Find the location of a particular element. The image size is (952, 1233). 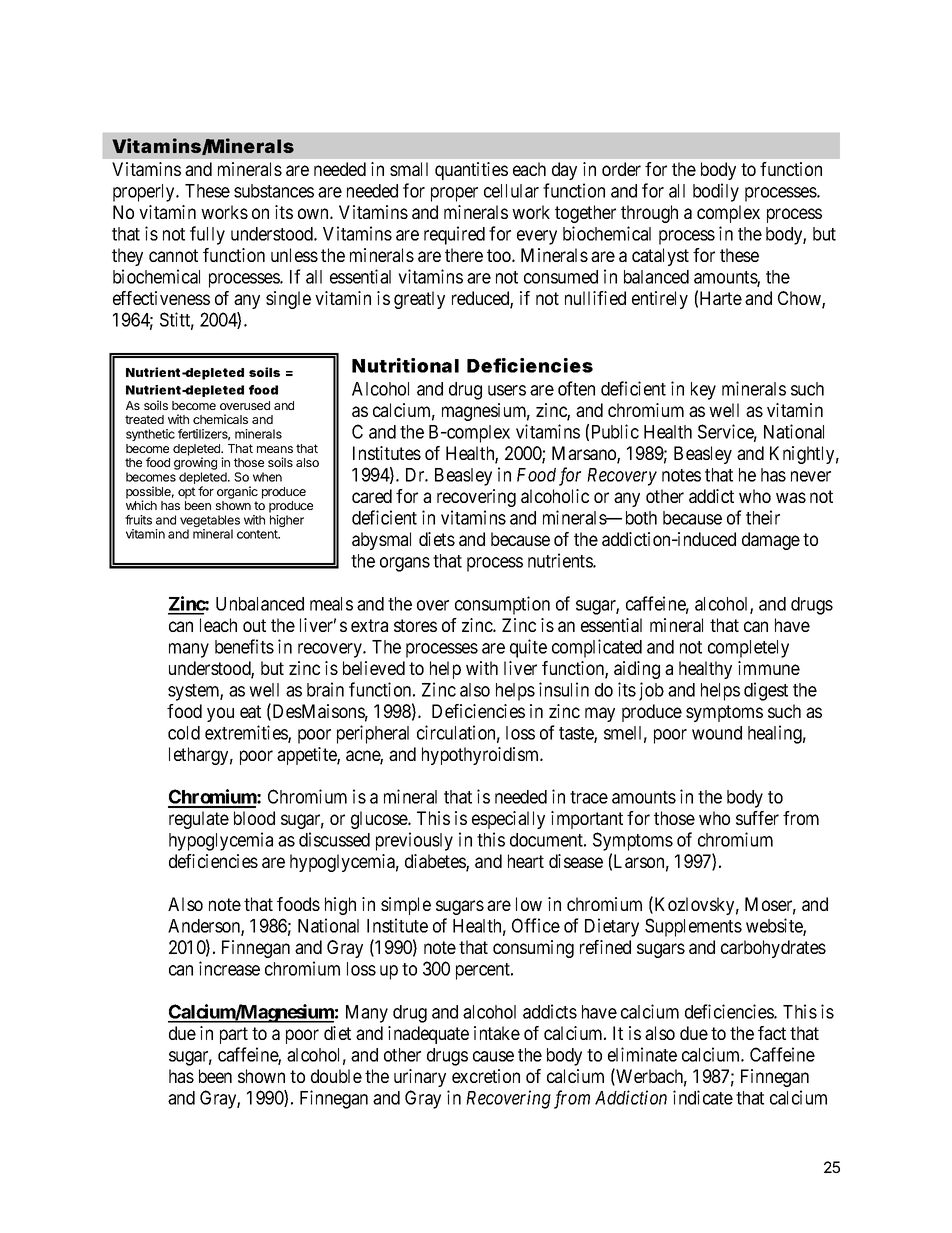

fully is located at coordinates (207, 235).
